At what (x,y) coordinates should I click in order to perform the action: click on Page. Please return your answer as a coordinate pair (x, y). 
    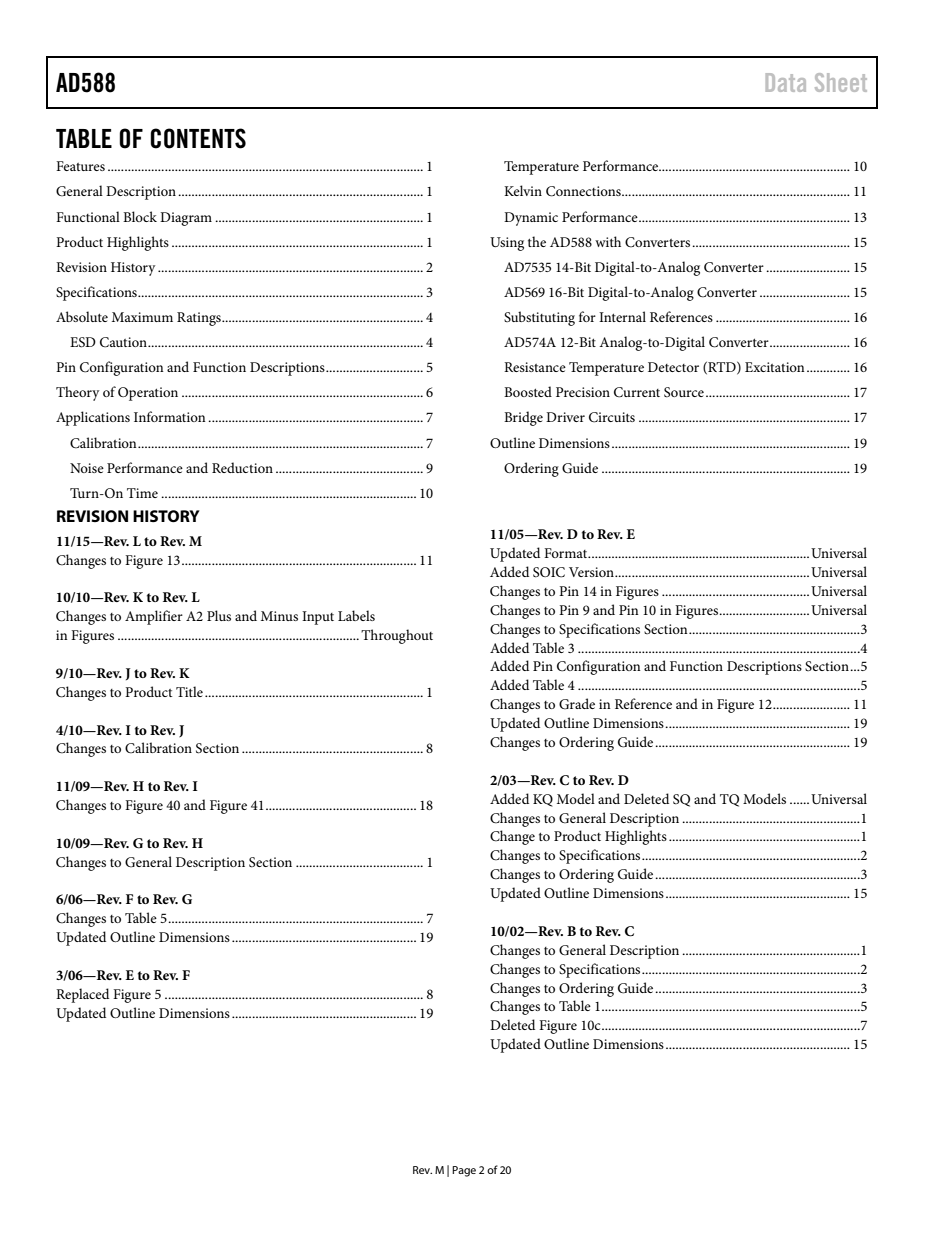
    Looking at the image, I should click on (464, 1171).
